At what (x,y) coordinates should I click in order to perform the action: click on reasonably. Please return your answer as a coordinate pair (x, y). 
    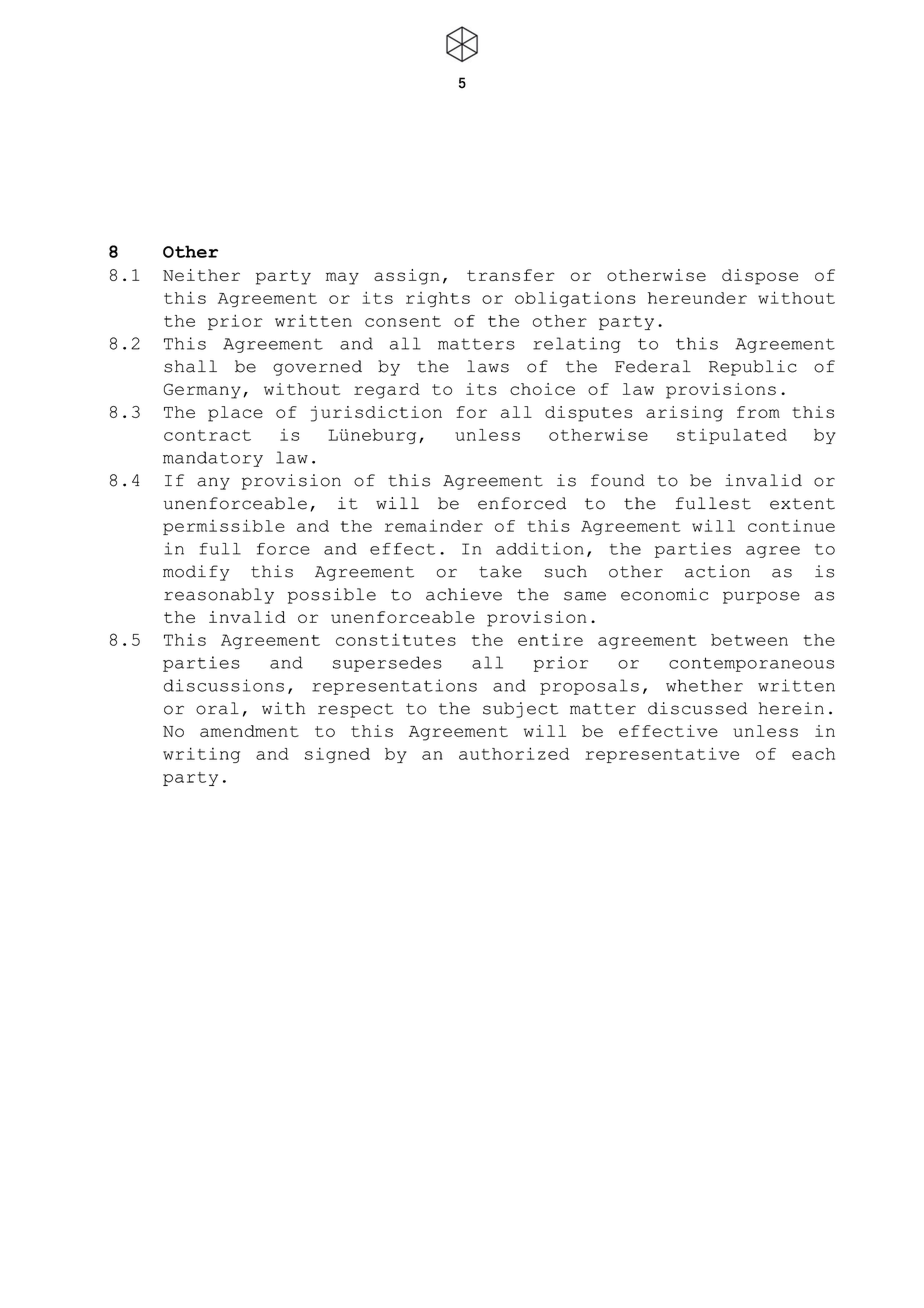
    Looking at the image, I should click on (219, 596).
